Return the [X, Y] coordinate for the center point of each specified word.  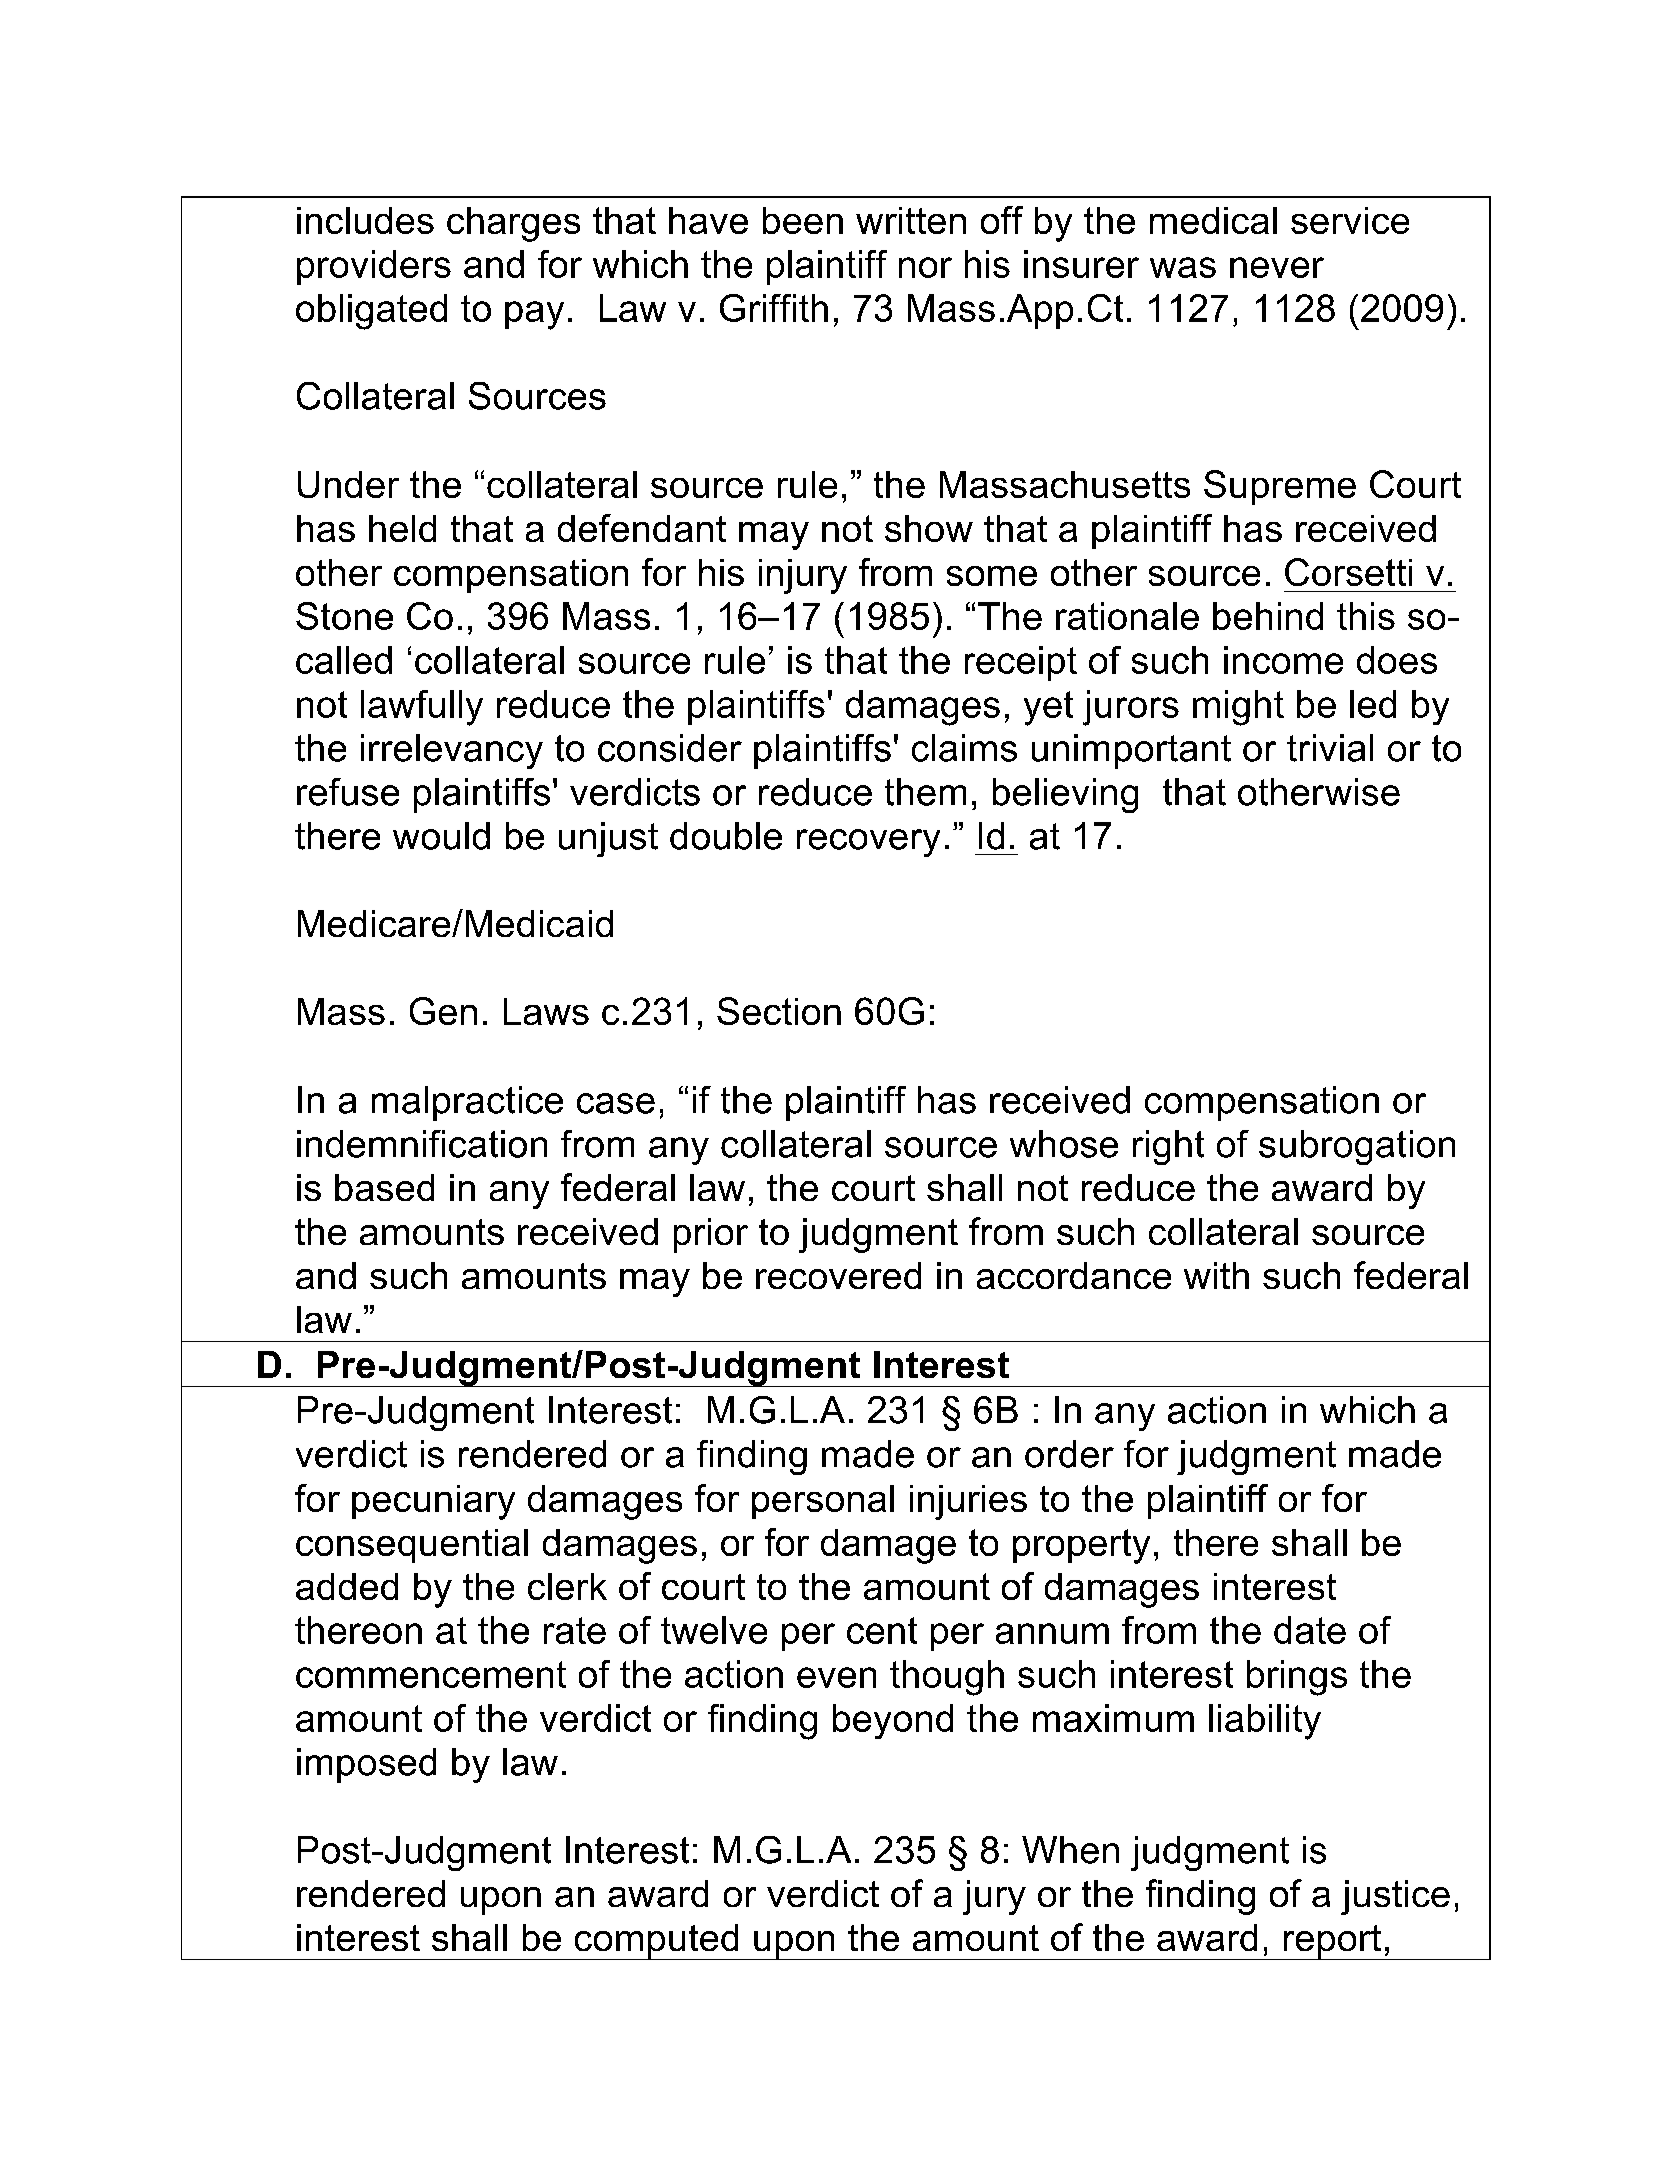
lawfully [422, 708]
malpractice [467, 1103]
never [1277, 267]
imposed [366, 1765]
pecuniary [433, 1502]
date [1310, 1630]
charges [513, 224]
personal [823, 1502]
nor [925, 267]
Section [779, 1011]
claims [964, 748]
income [1283, 660]
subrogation [1357, 1147]
